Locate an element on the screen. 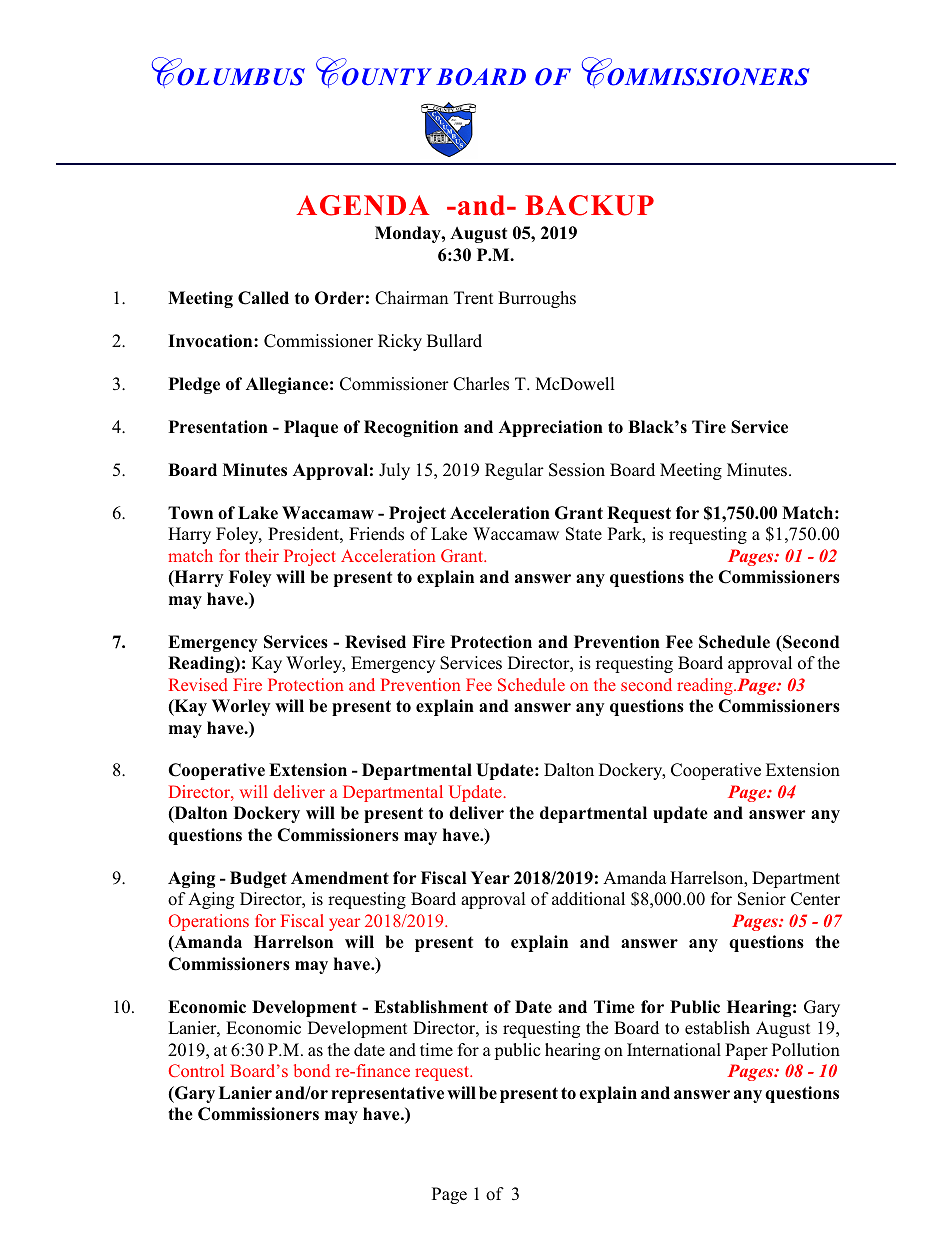  Tire is located at coordinates (709, 427).
